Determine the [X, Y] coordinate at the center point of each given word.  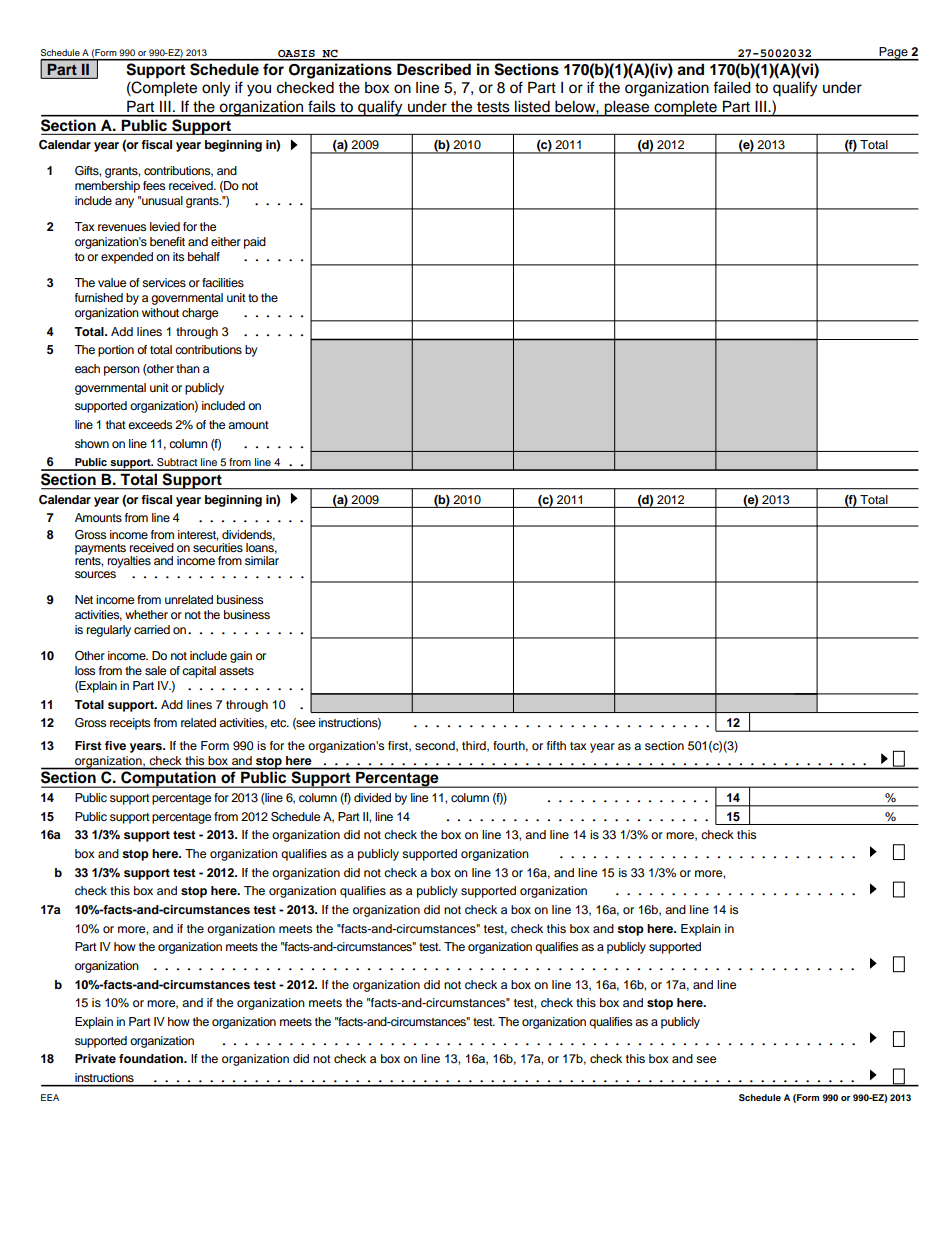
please [627, 109]
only [216, 89]
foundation [152, 1058]
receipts [130, 724]
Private [95, 1058]
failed [732, 87]
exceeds [150, 424]
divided [372, 797]
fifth [556, 745]
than [188, 368]
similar [262, 560]
